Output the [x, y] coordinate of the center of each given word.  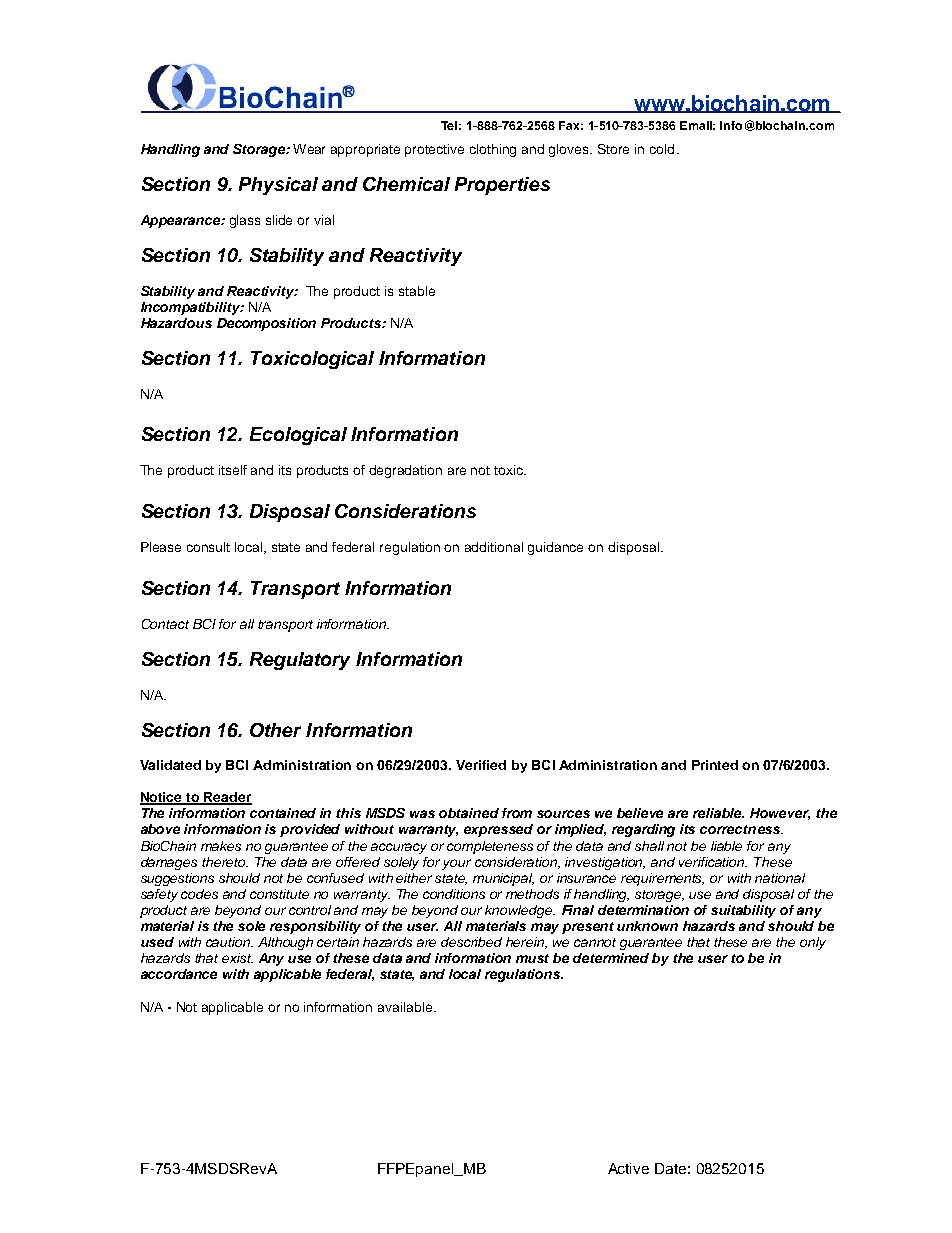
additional [494, 547]
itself [233, 470]
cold [662, 149]
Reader [227, 798]
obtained [469, 813]
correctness [741, 829]
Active [628, 1168]
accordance [179, 974]
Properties [502, 186]
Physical [278, 186]
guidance [555, 548]
